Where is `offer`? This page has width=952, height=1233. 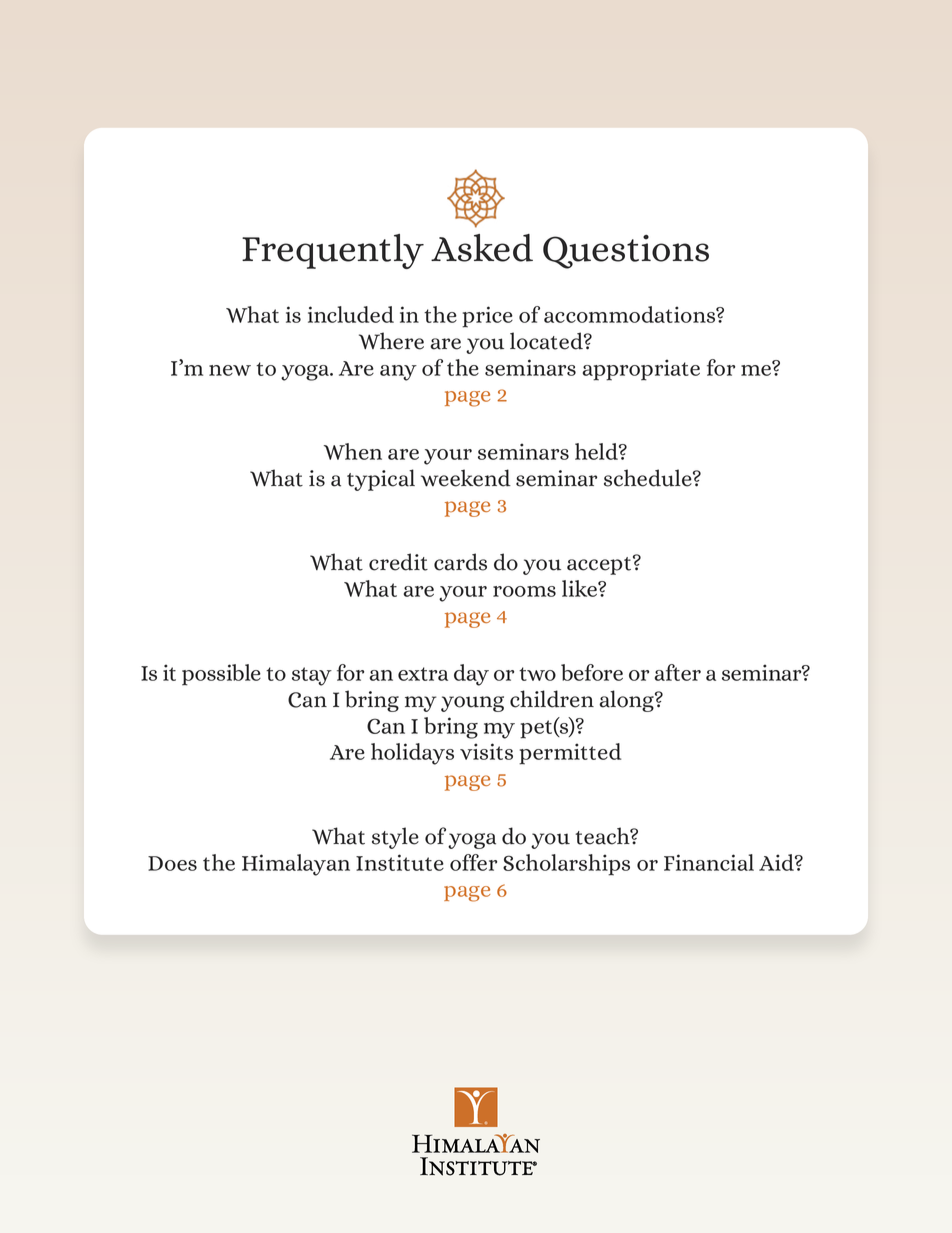 offer is located at coordinates (473, 862).
